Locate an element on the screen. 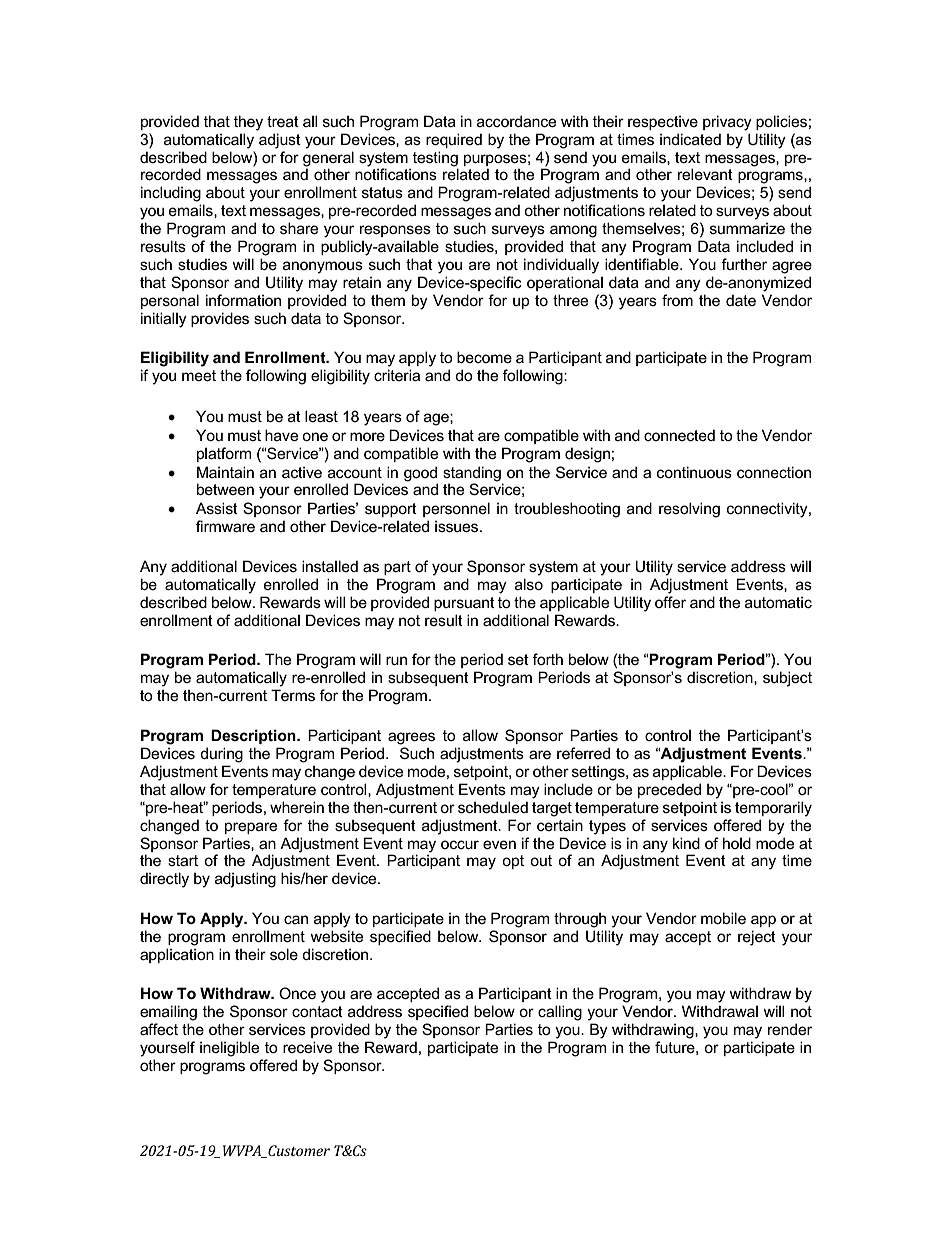  Description is located at coordinates (254, 736).
